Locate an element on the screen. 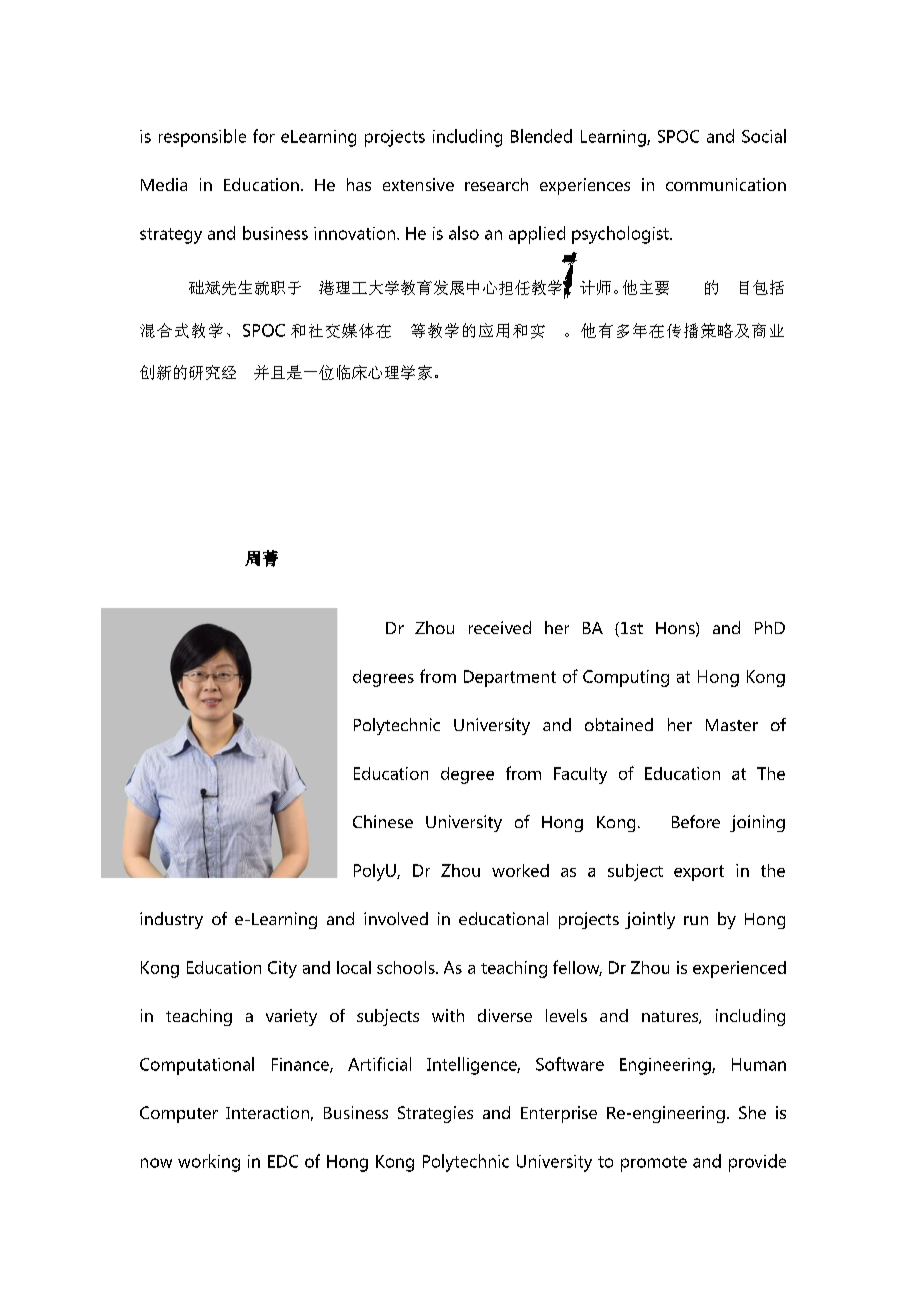 This screenshot has width=924, height=1308. received is located at coordinates (500, 627).
